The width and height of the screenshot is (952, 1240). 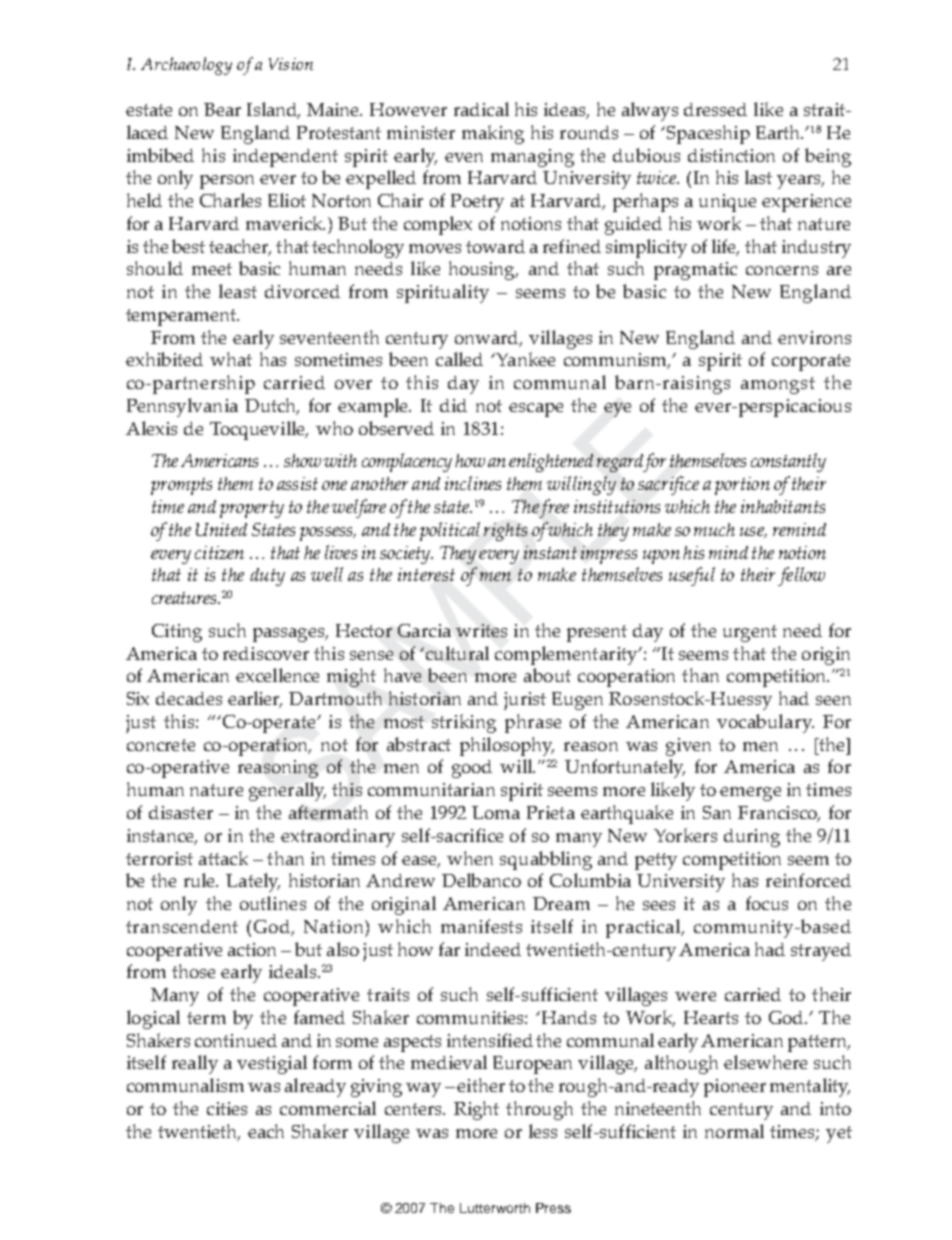 What do you see at coordinates (715, 109) in the screenshot?
I see `dressed` at bounding box center [715, 109].
